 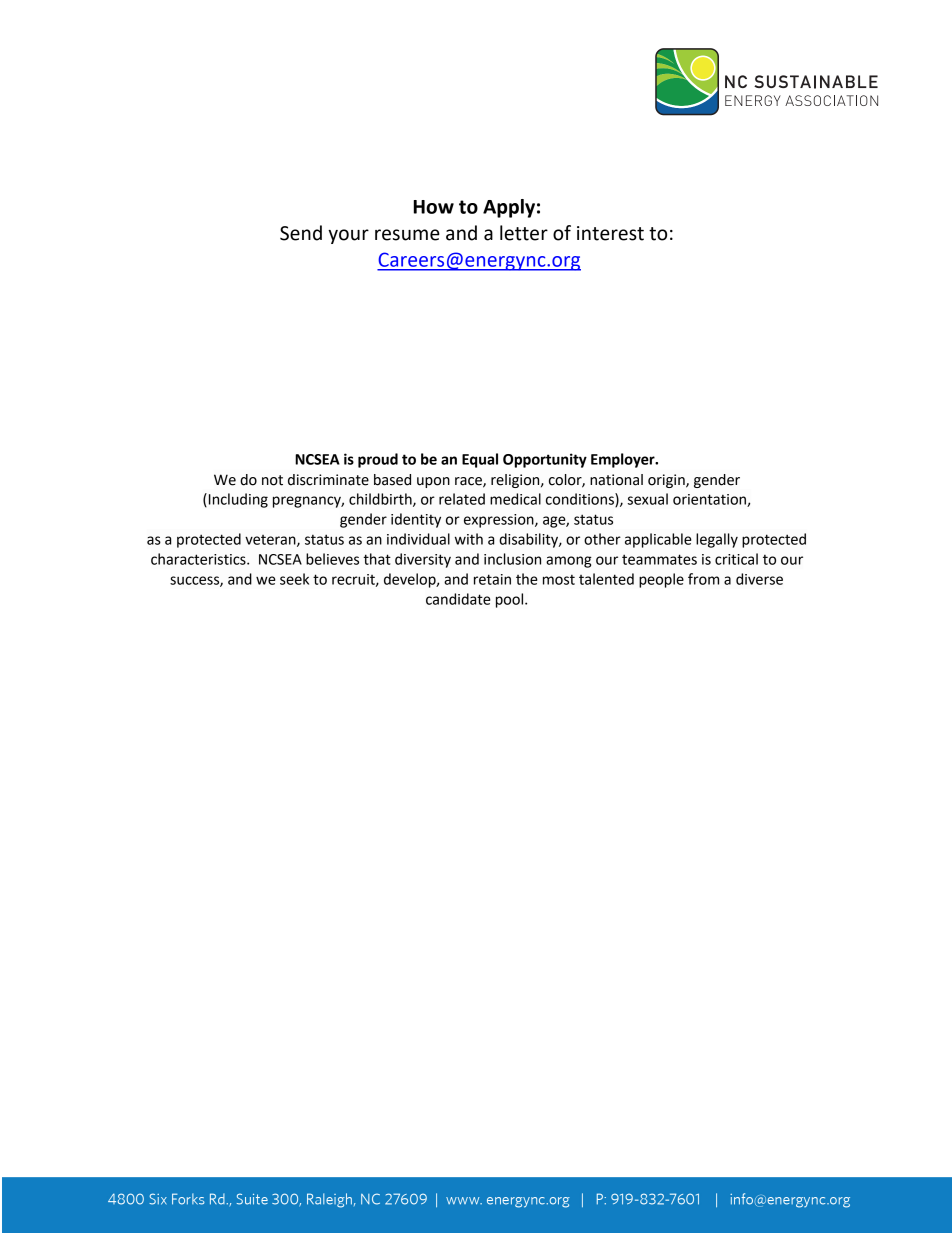 What do you see at coordinates (545, 460) in the image?
I see `Opportunity` at bounding box center [545, 460].
